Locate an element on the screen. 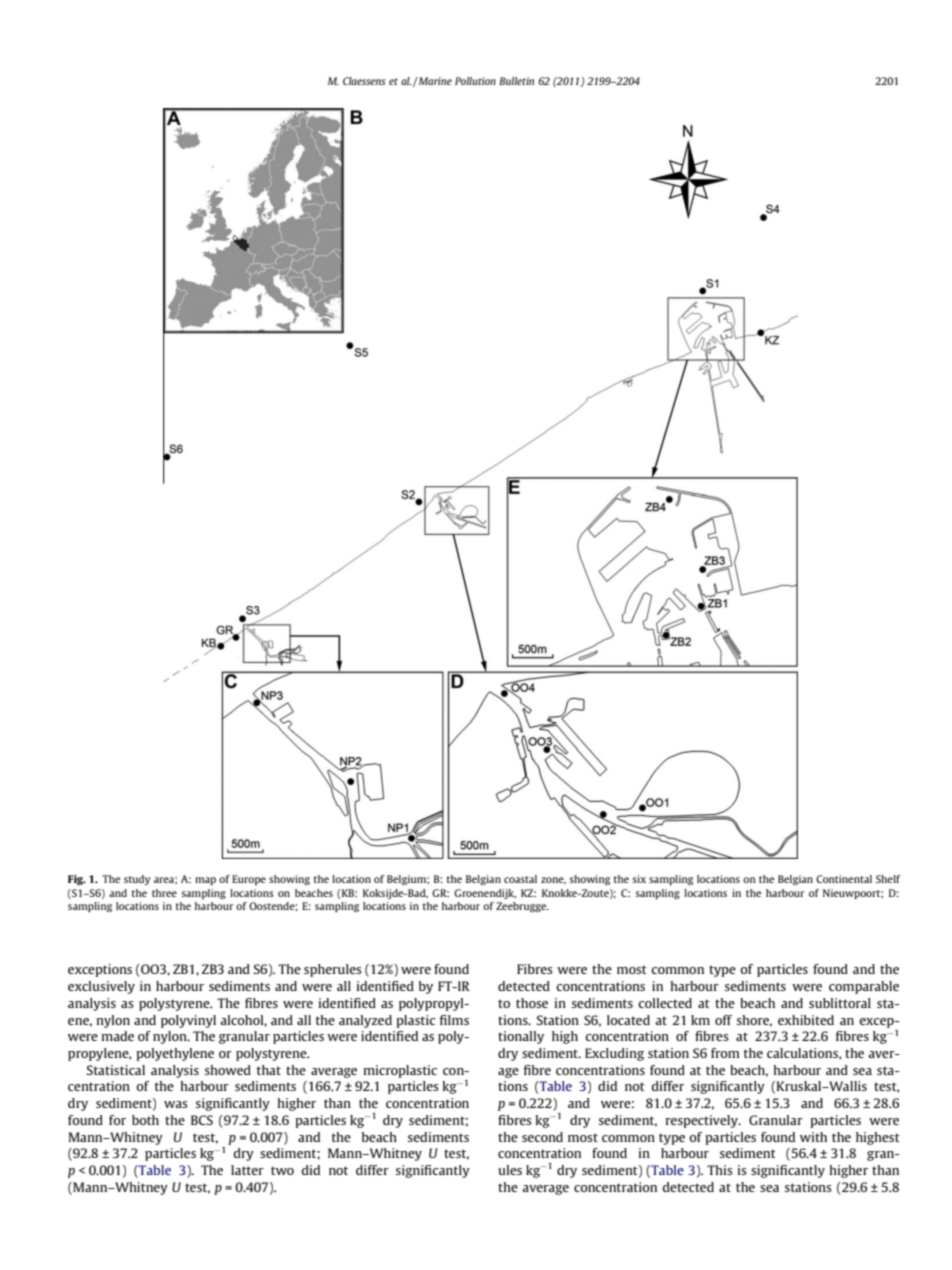 Image resolution: width=952 pixels, height=1270 pixels. Bulletin is located at coordinates (516, 81).
